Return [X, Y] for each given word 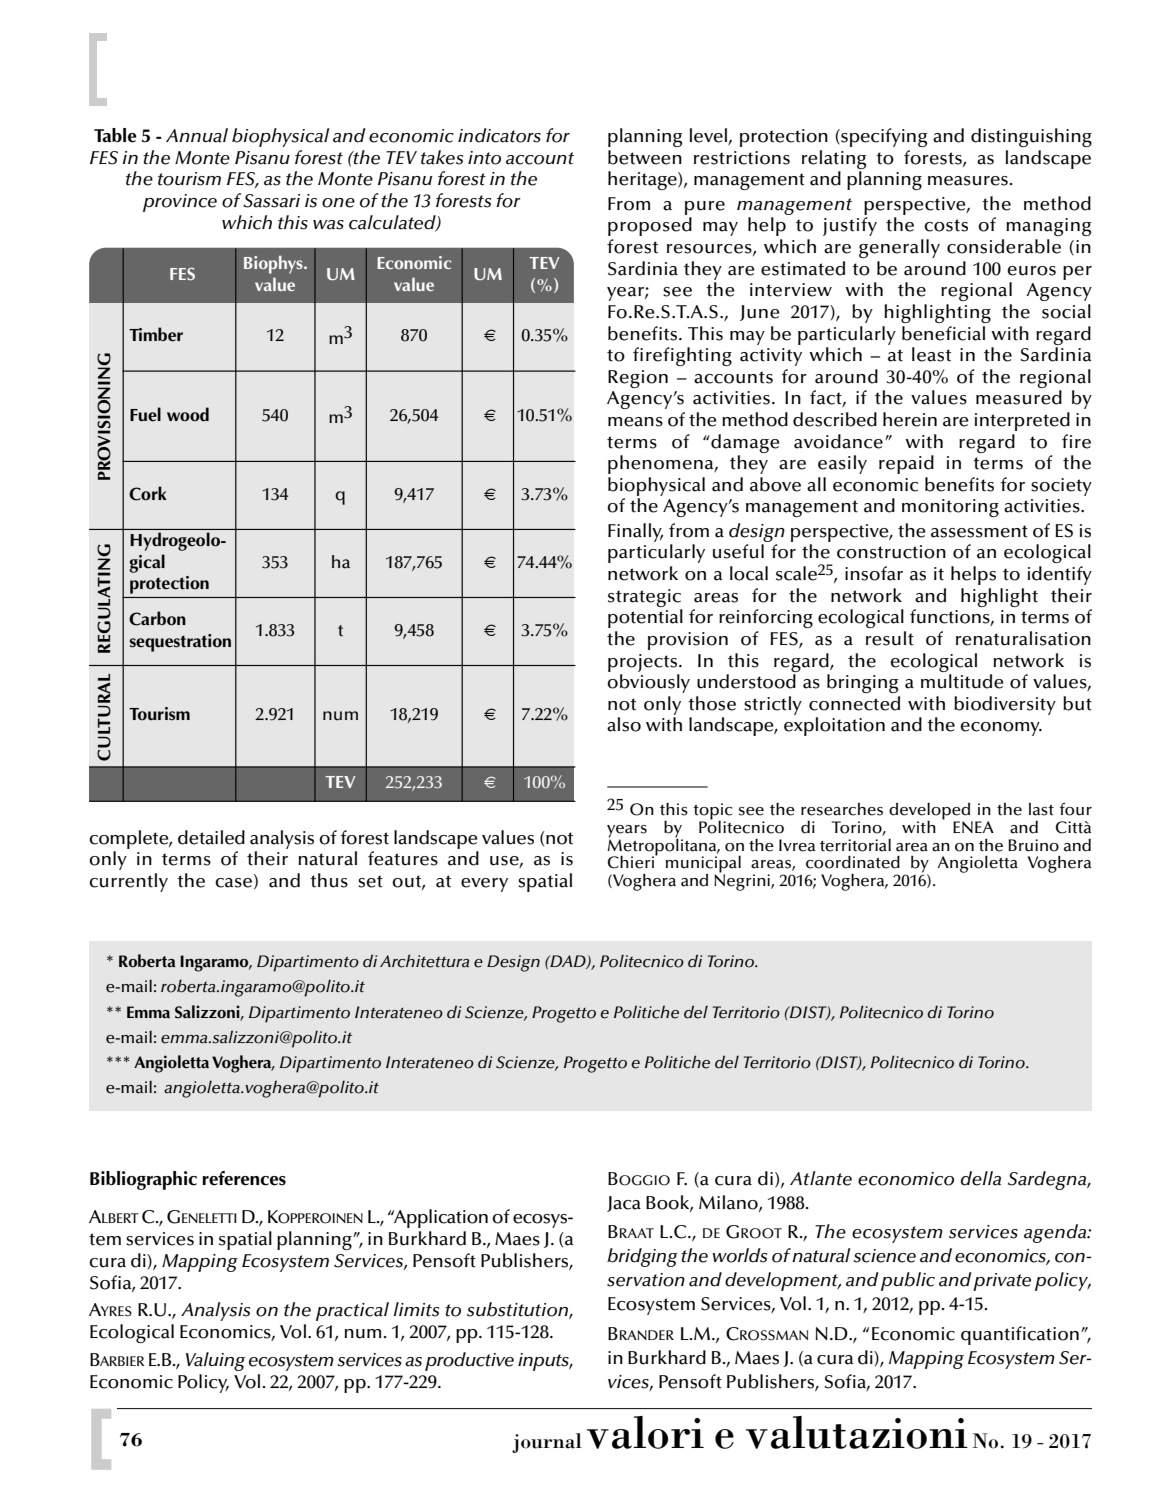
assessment [979, 531]
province [180, 203]
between [645, 157]
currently [128, 882]
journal [547, 1443]
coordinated [853, 862]
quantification [1020, 1335]
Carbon [157, 618]
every [484, 885]
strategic [644, 598]
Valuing [215, 1361]
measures [968, 181]
